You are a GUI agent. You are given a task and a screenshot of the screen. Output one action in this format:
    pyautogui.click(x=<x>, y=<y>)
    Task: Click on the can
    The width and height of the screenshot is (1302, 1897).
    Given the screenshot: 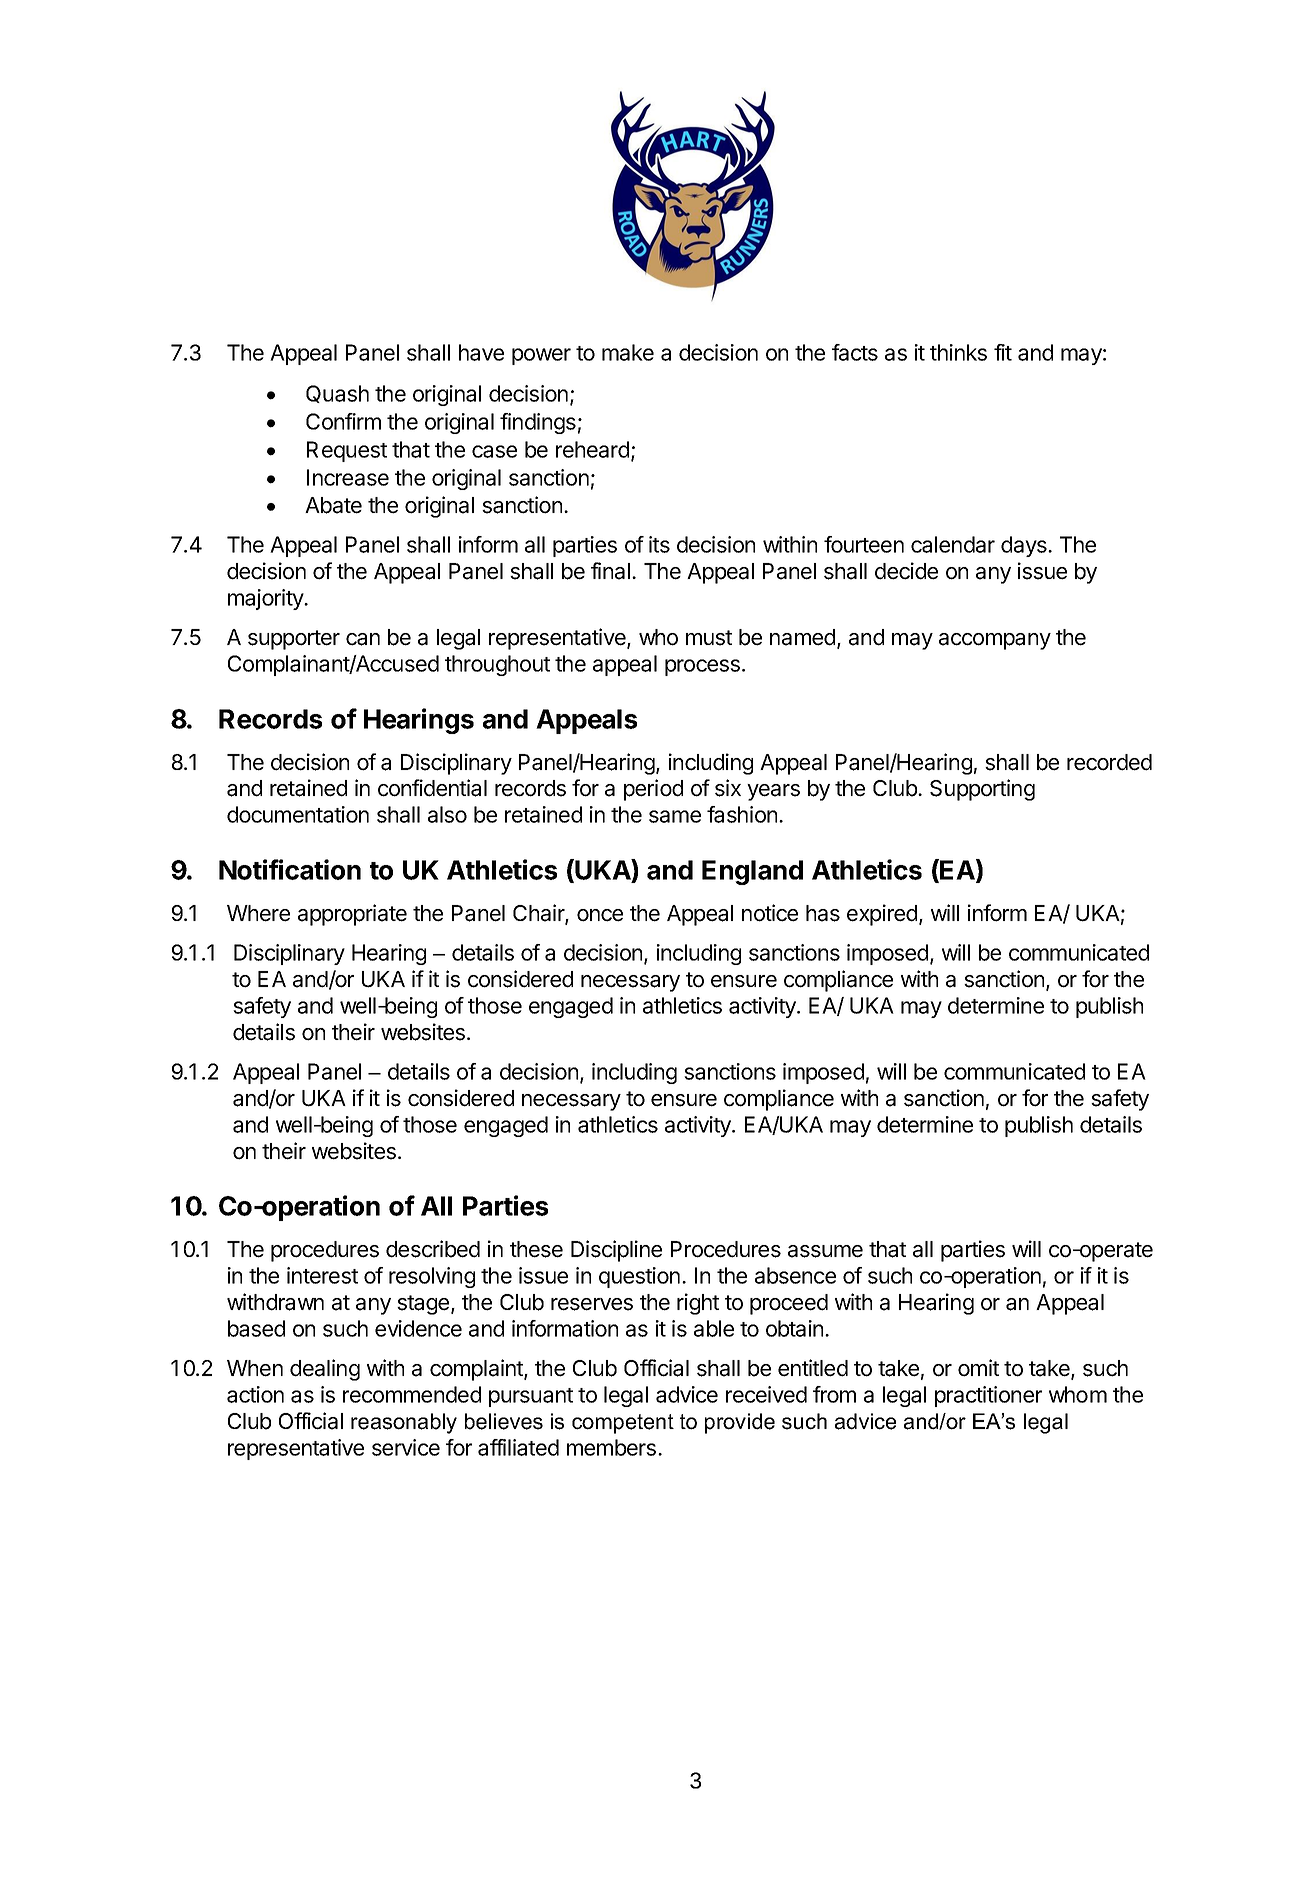 What is the action you would take?
    pyautogui.click(x=363, y=639)
